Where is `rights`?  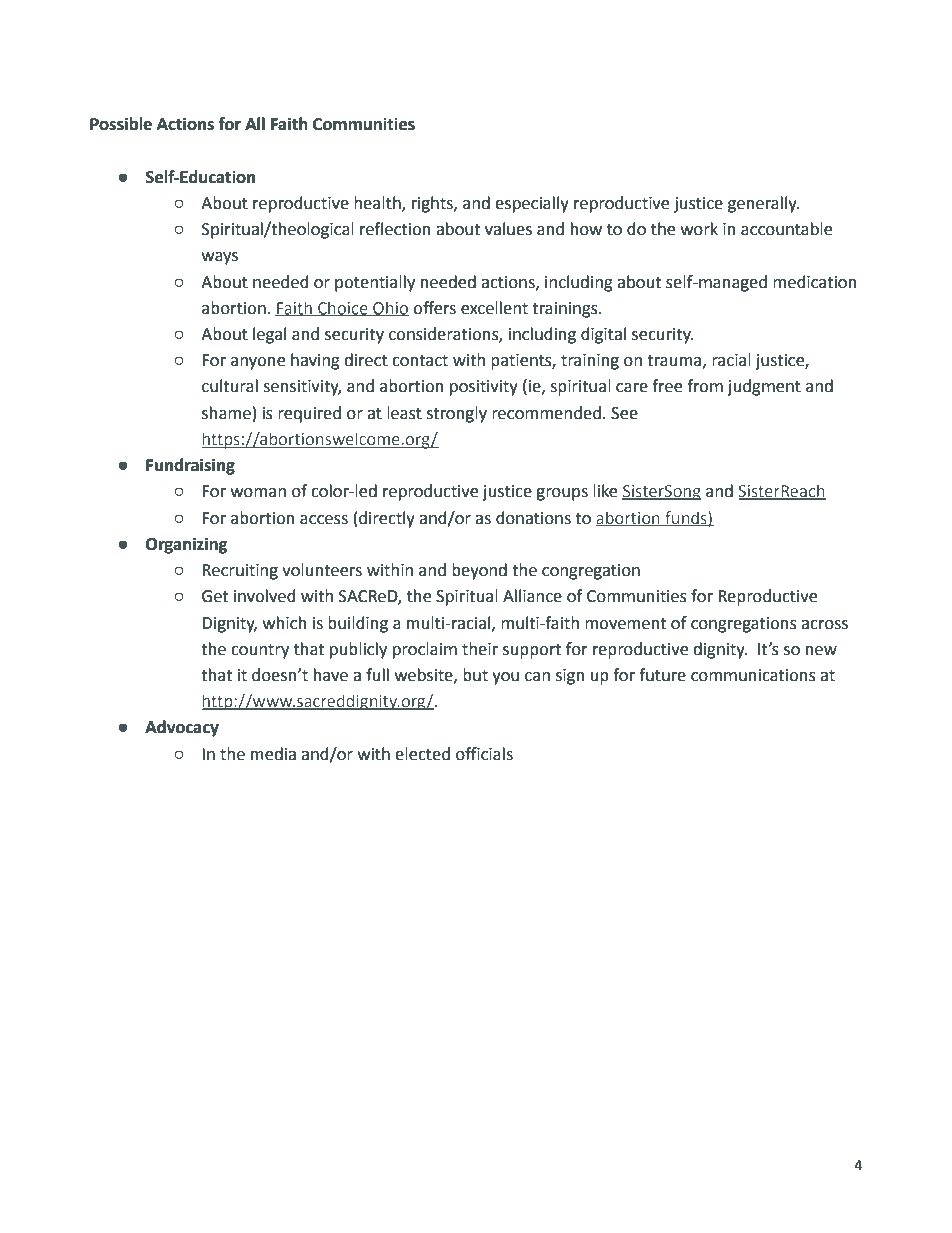
rights is located at coordinates (433, 204).
